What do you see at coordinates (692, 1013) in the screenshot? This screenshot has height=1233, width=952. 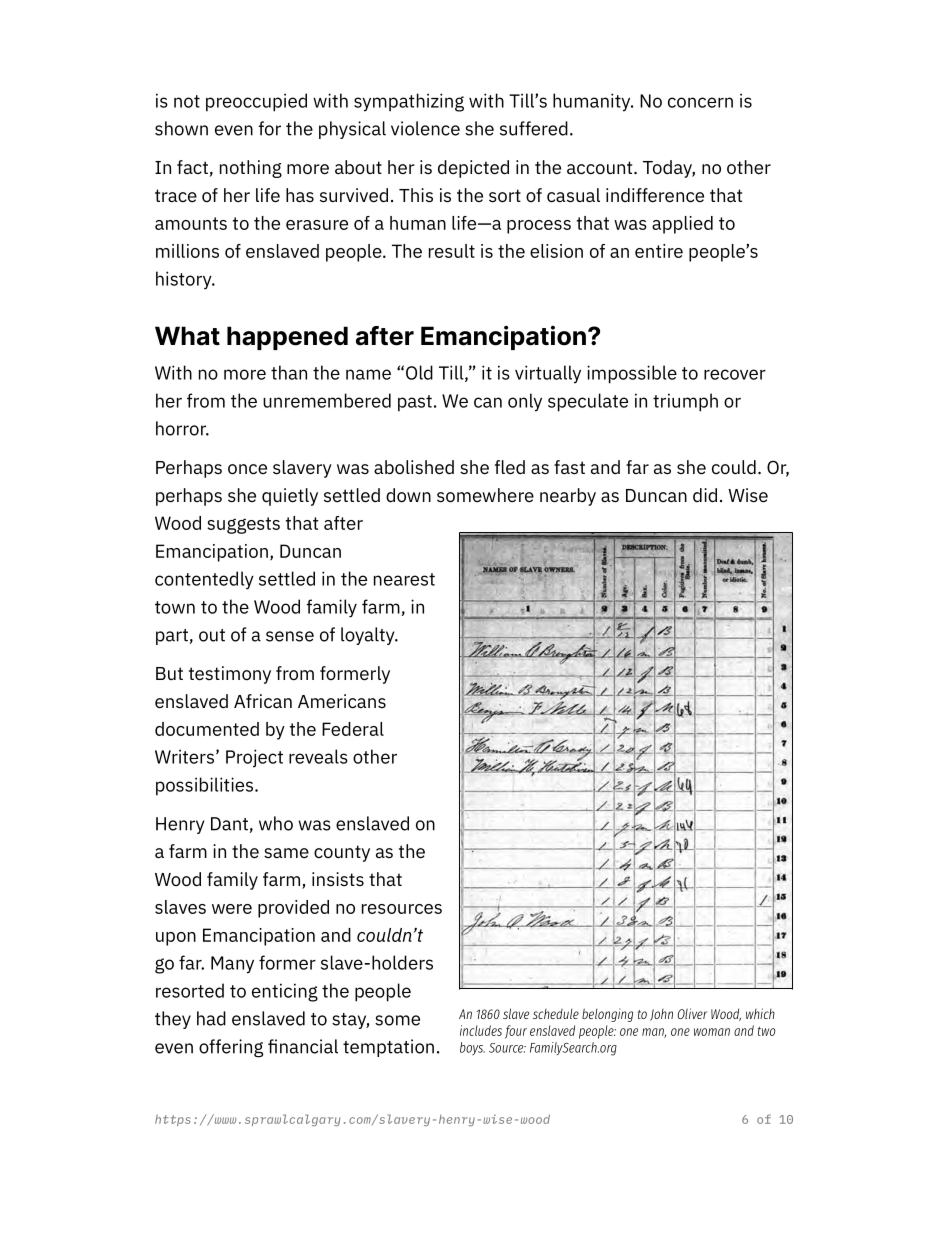 I see `Oliver` at bounding box center [692, 1013].
